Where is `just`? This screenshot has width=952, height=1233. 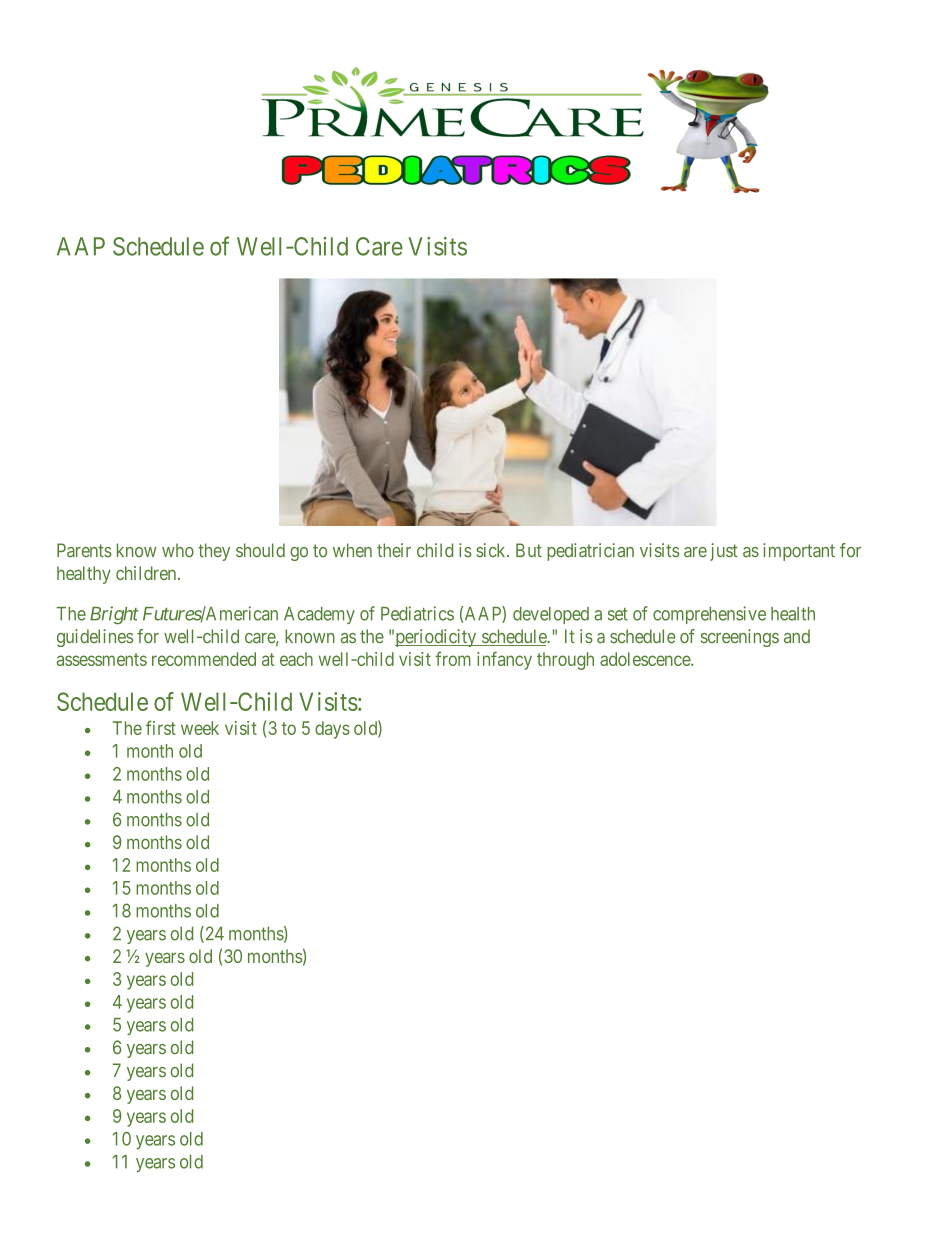 just is located at coordinates (724, 552).
